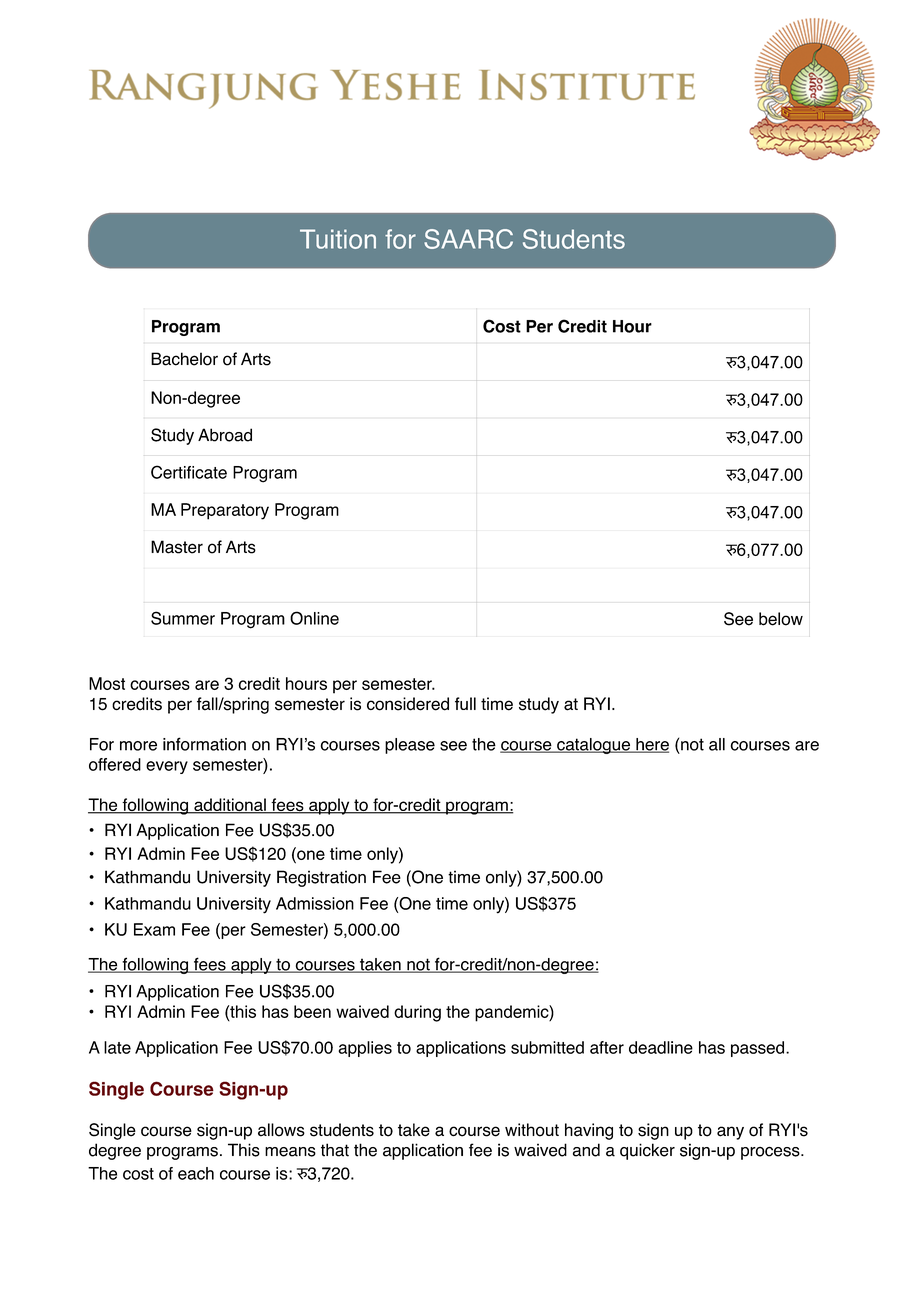  I want to click on full, so click(465, 703).
